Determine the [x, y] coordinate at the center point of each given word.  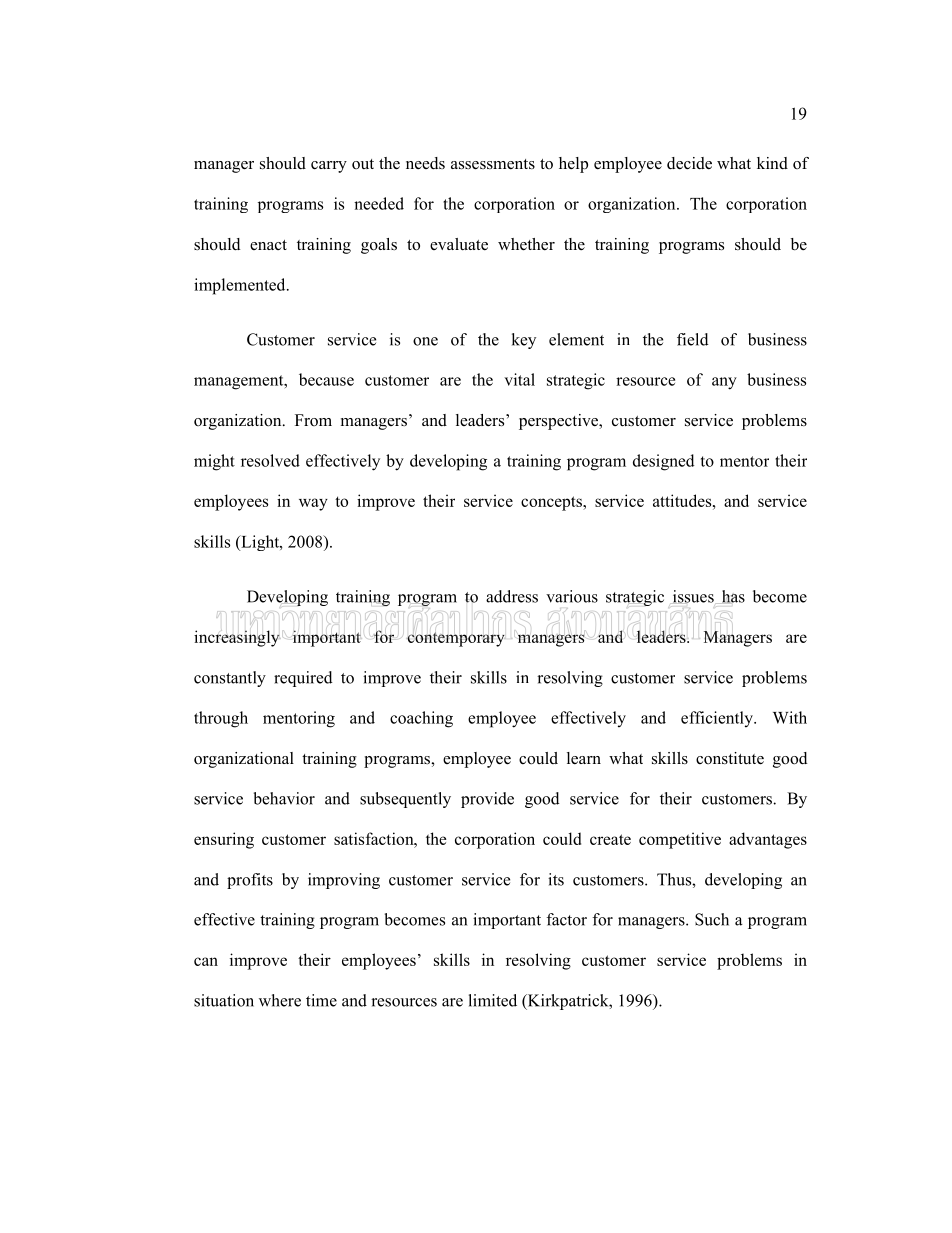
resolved [270, 460]
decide [689, 163]
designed [664, 462]
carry [329, 167]
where [280, 1000]
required [303, 679]
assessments [493, 164]
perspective [560, 422]
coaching [421, 719]
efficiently [718, 719]
